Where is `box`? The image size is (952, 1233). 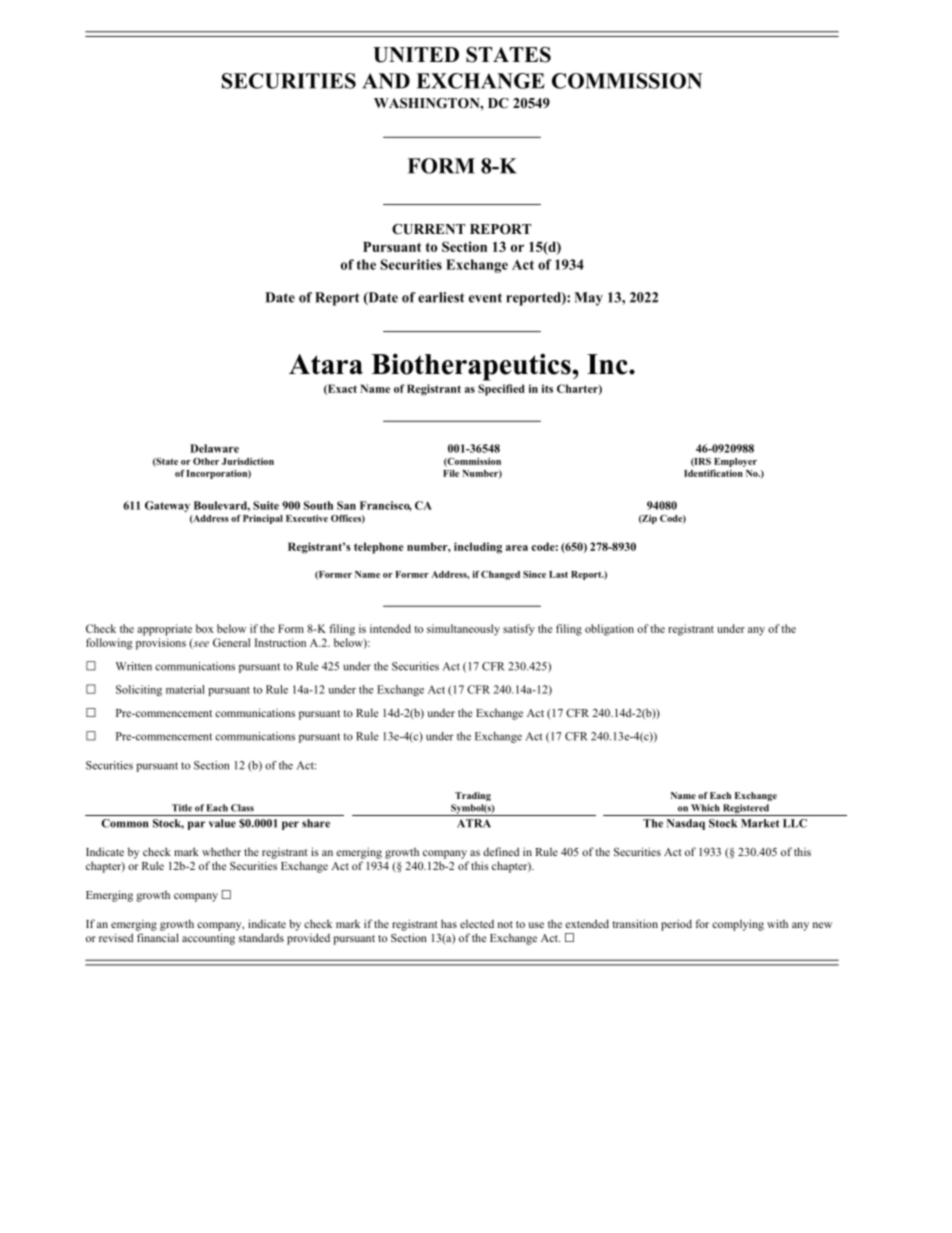 box is located at coordinates (205, 628).
